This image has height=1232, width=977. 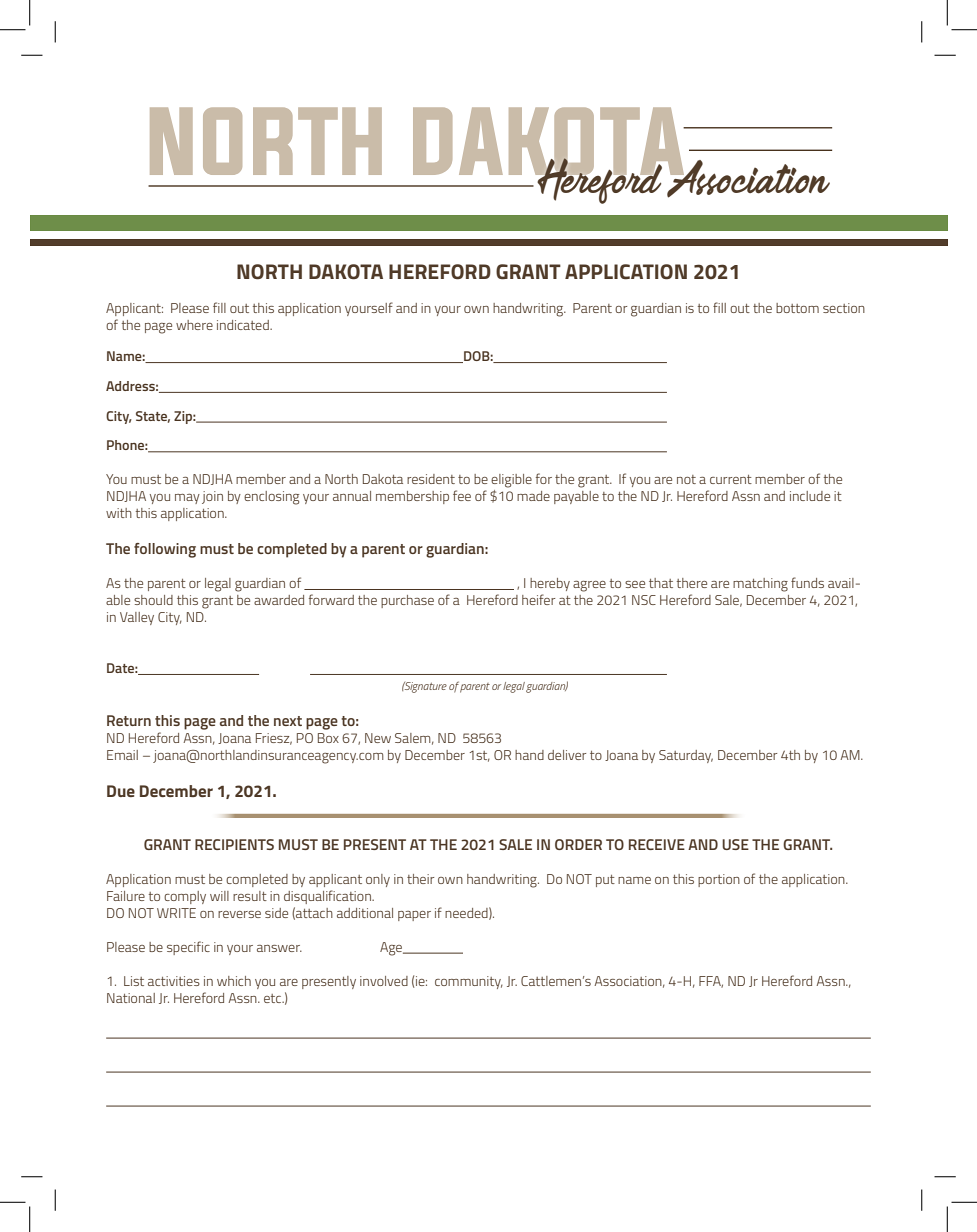 What do you see at coordinates (567, 755) in the image?
I see `deliver` at bounding box center [567, 755].
